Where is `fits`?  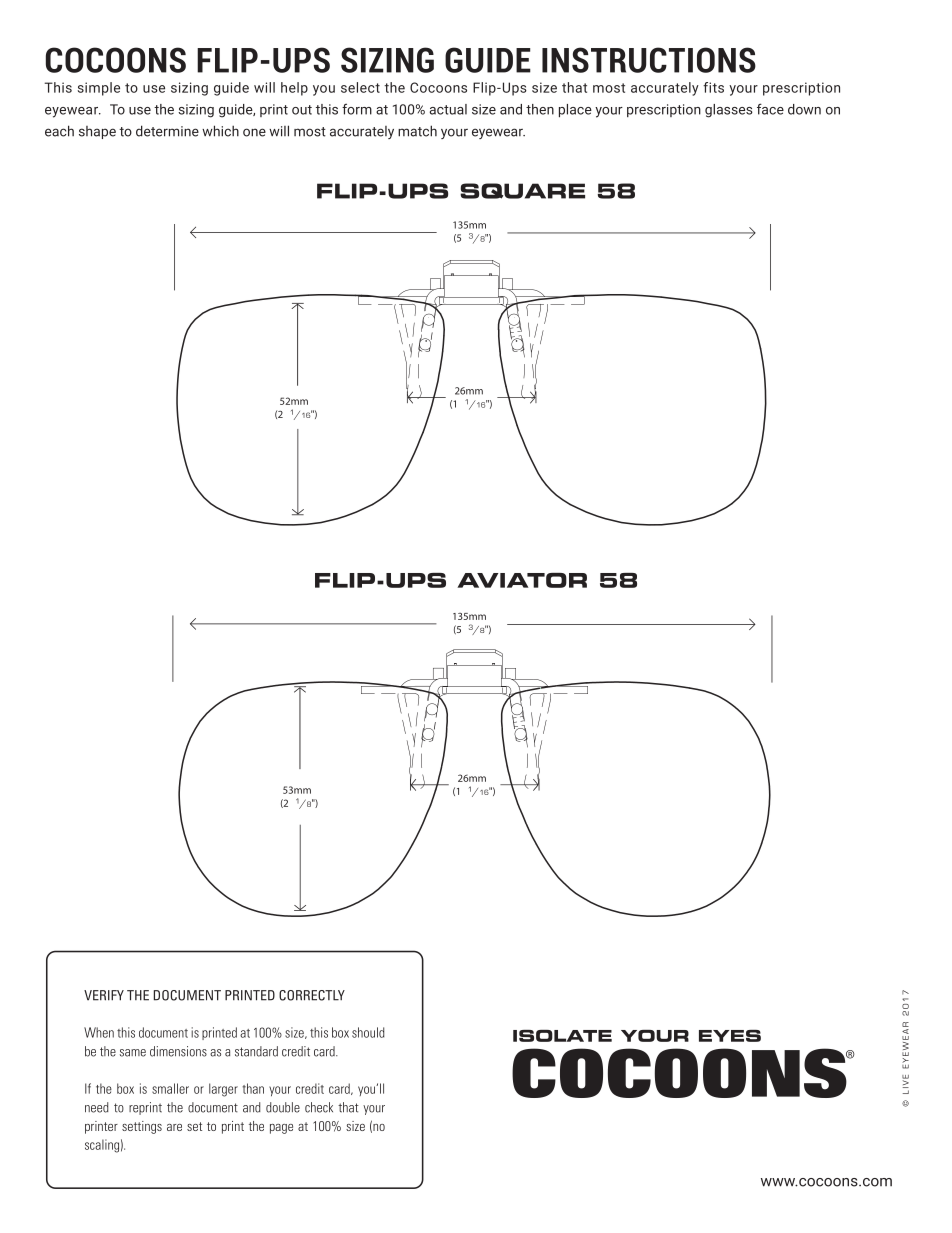
fits is located at coordinates (713, 87).
